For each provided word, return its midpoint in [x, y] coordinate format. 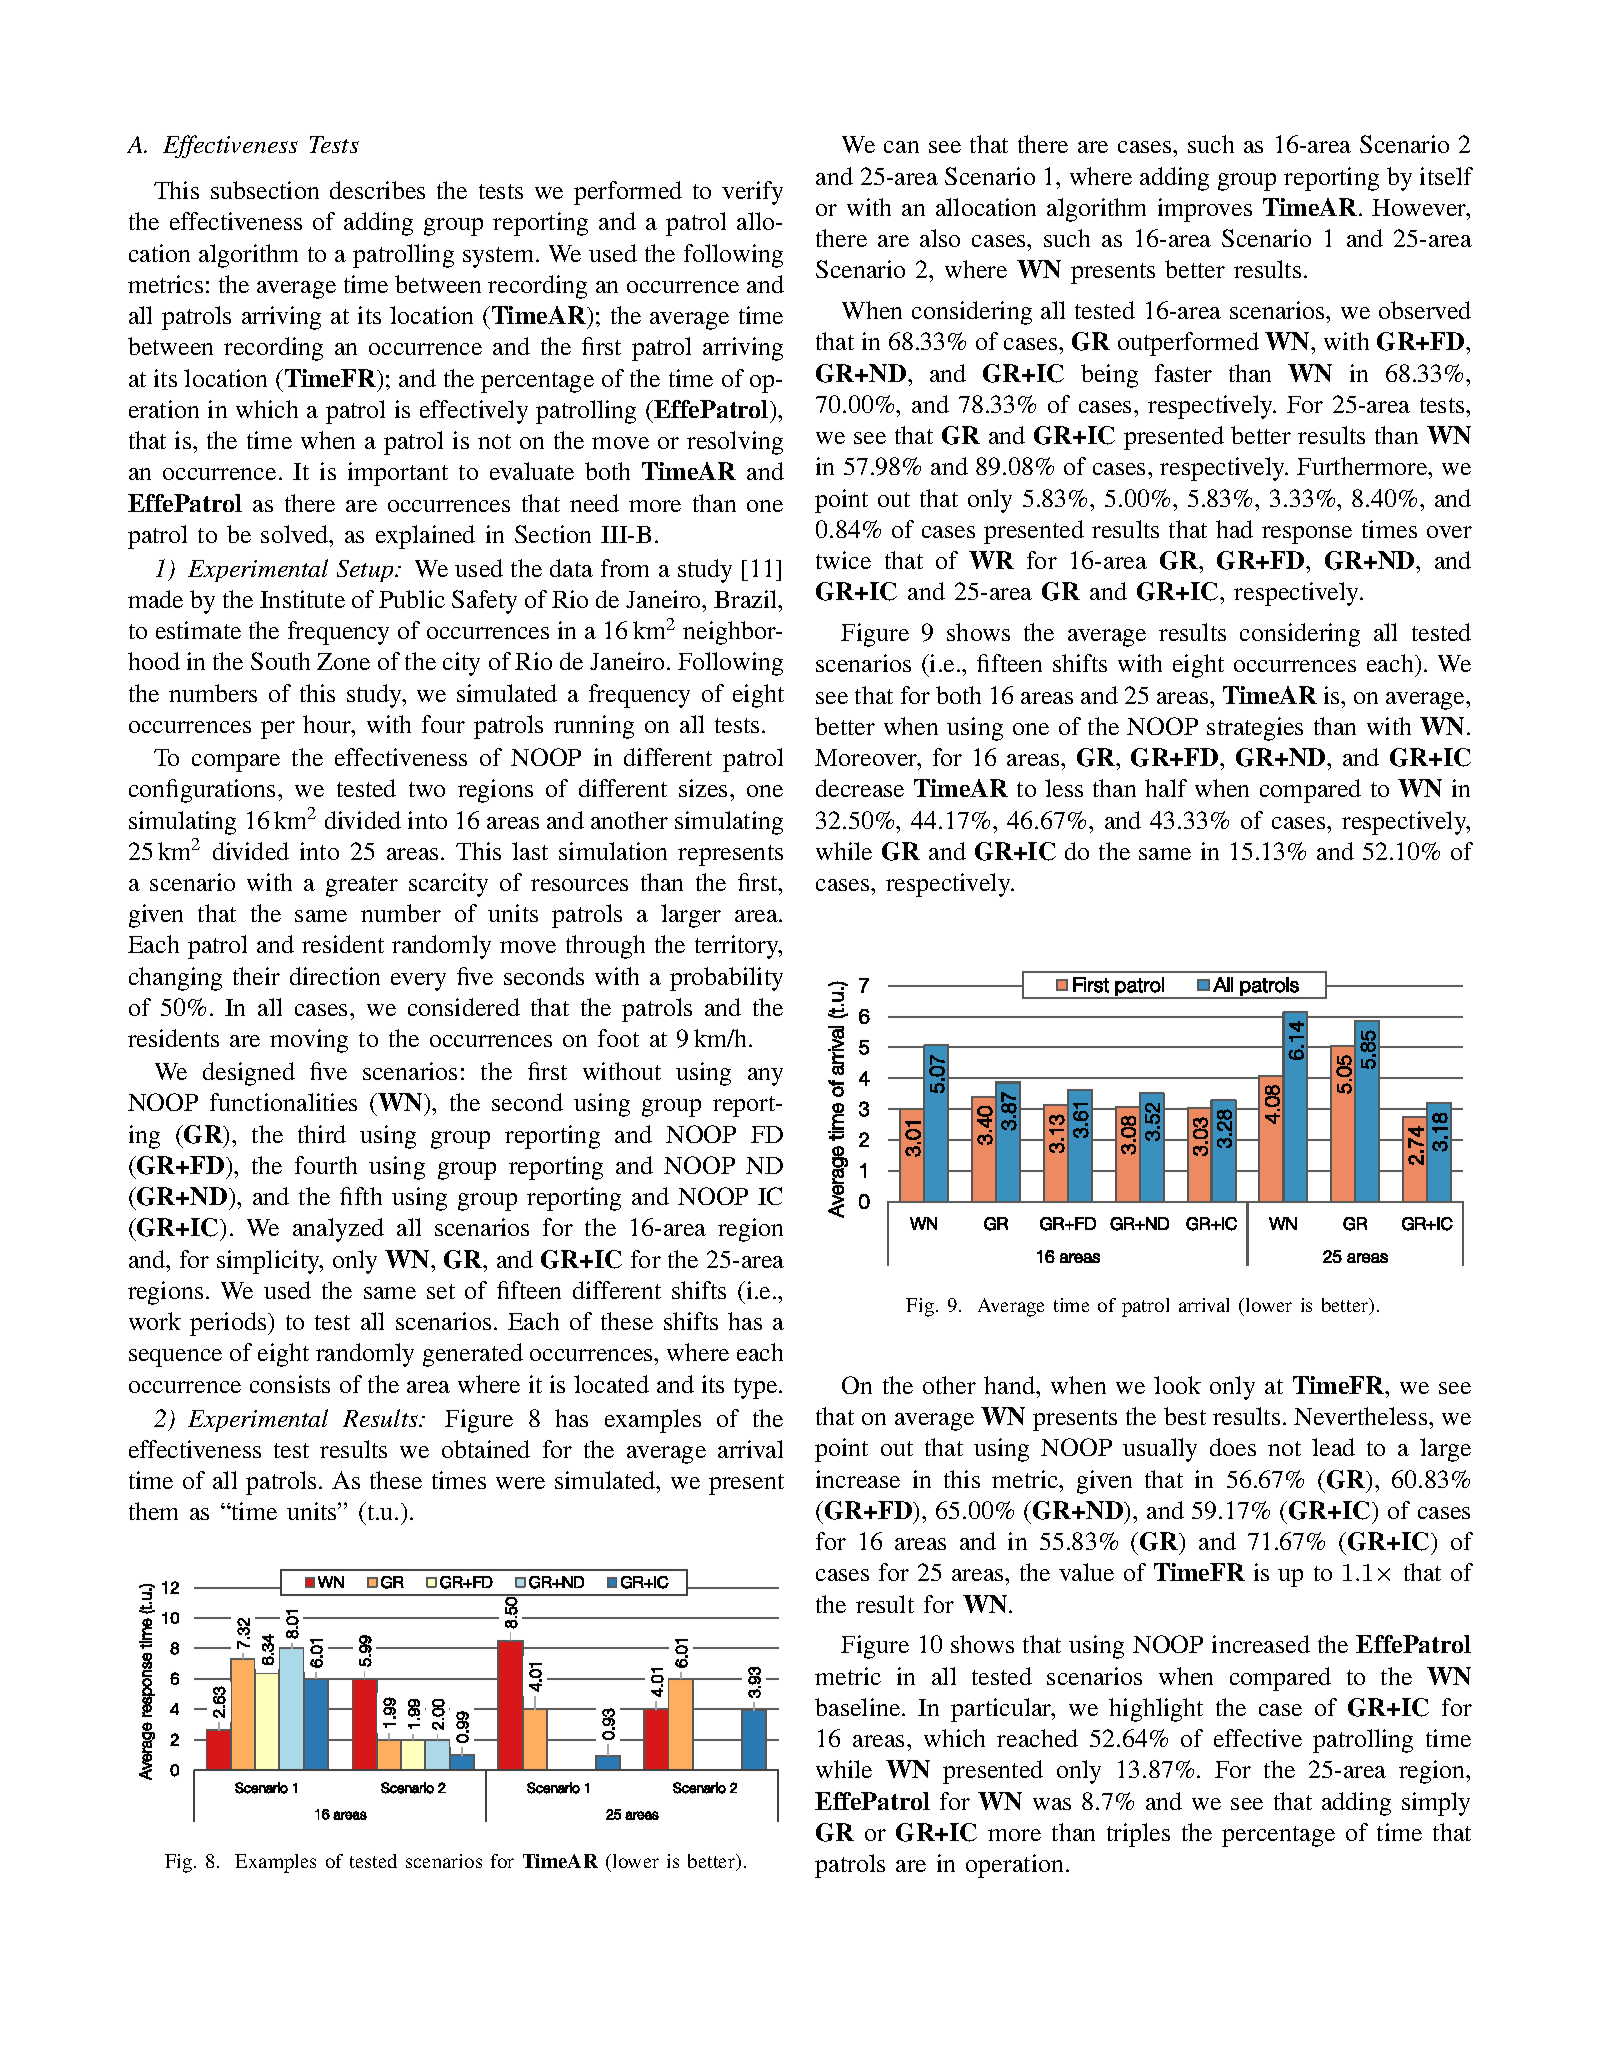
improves [1205, 210]
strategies [1255, 729]
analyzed [338, 1230]
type [757, 1388]
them [153, 1511]
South [280, 661]
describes [377, 190]
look [1177, 1385]
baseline [859, 1707]
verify [752, 193]
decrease [860, 788]
